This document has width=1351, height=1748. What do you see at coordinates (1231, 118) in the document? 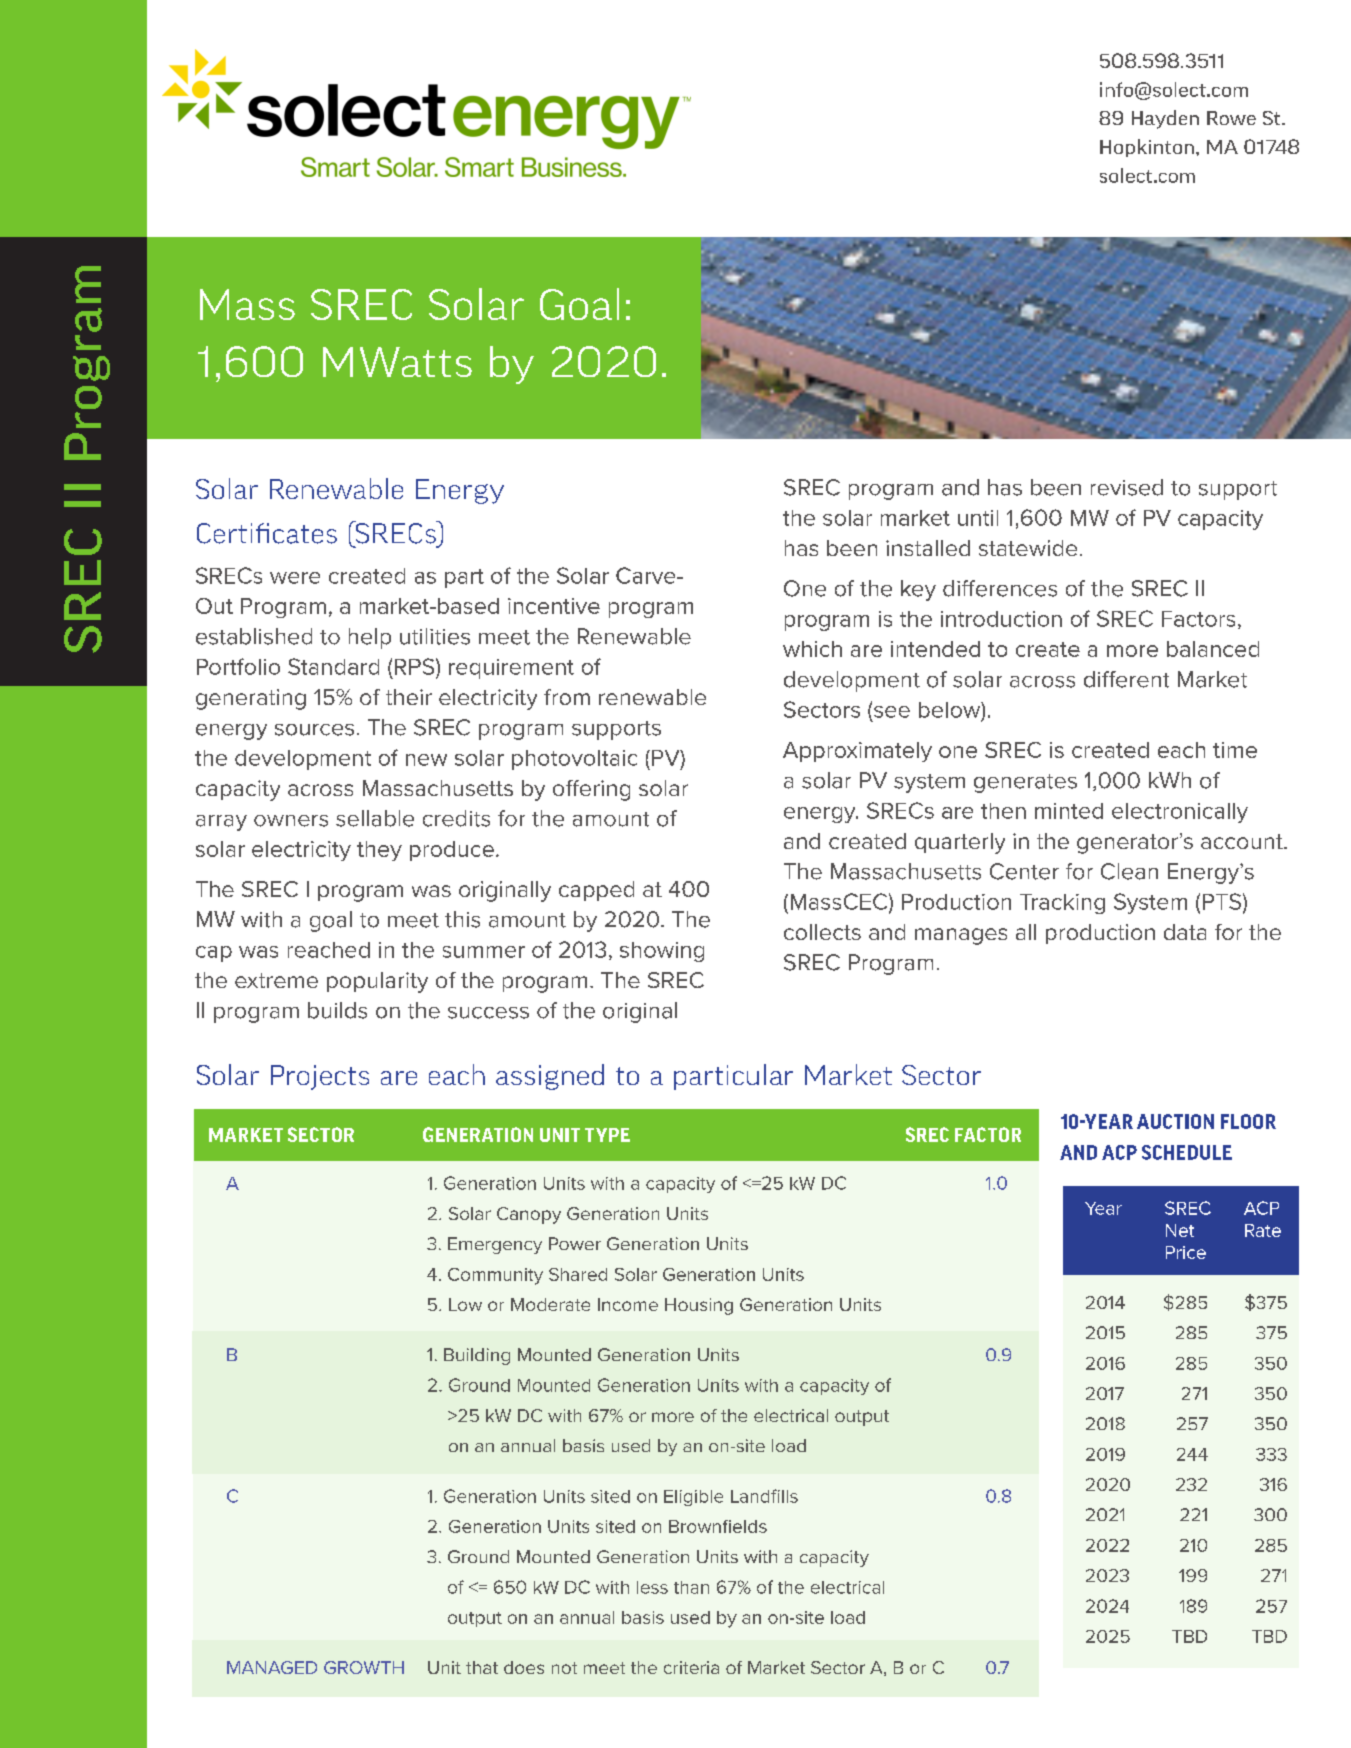
I see `Rowe` at bounding box center [1231, 118].
